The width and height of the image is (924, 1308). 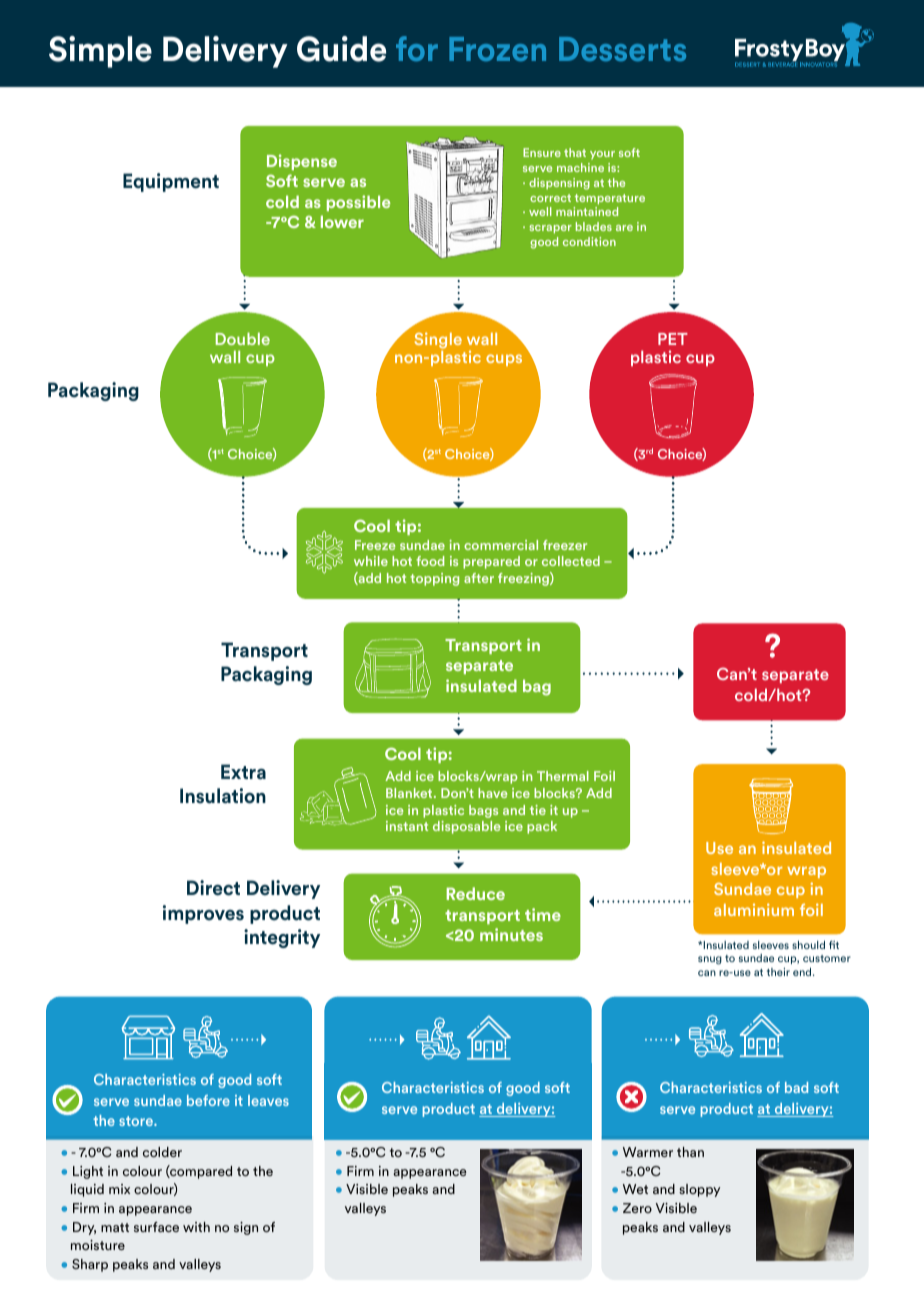 I want to click on Zero, so click(x=637, y=1208).
